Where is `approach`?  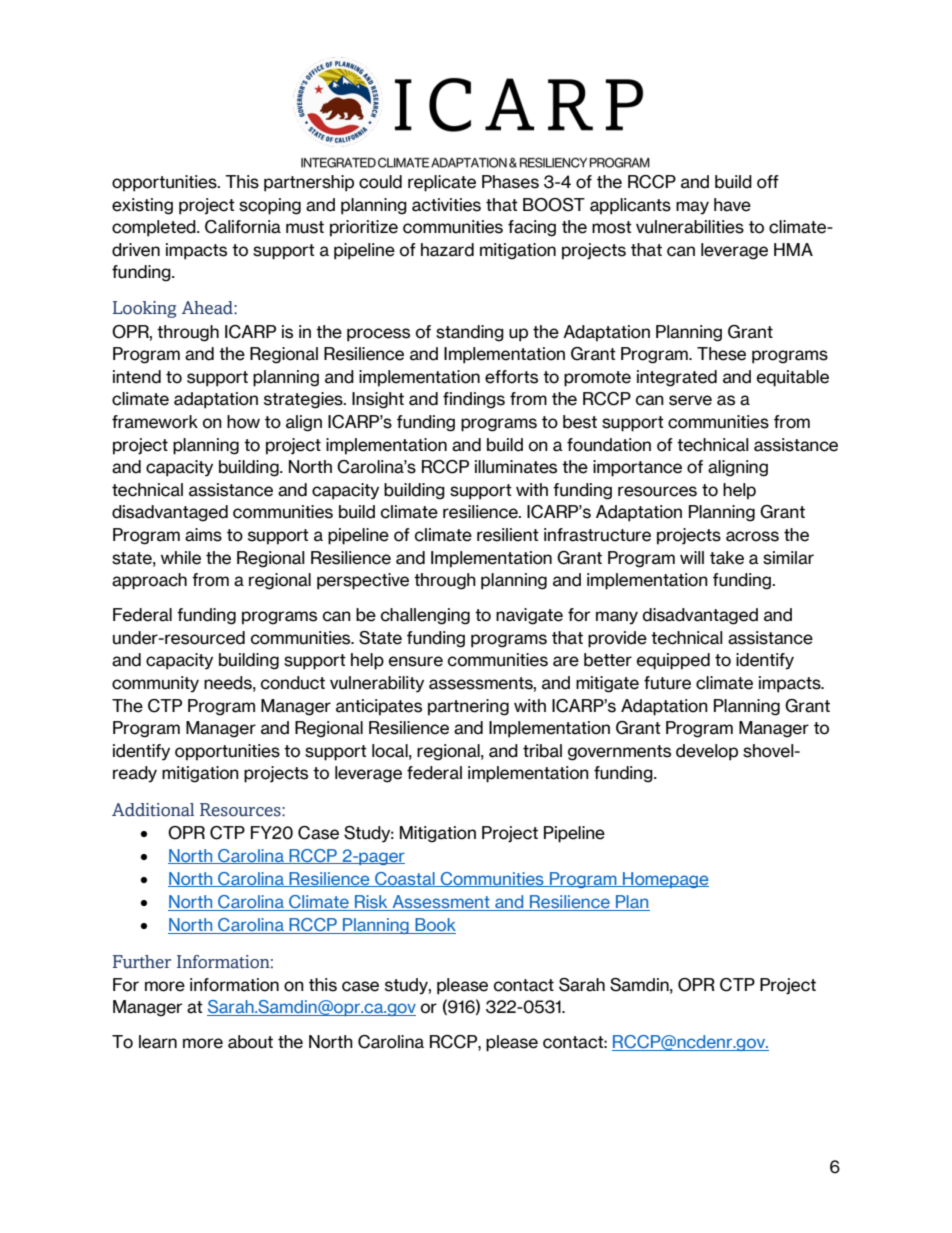
approach is located at coordinates (149, 581).
